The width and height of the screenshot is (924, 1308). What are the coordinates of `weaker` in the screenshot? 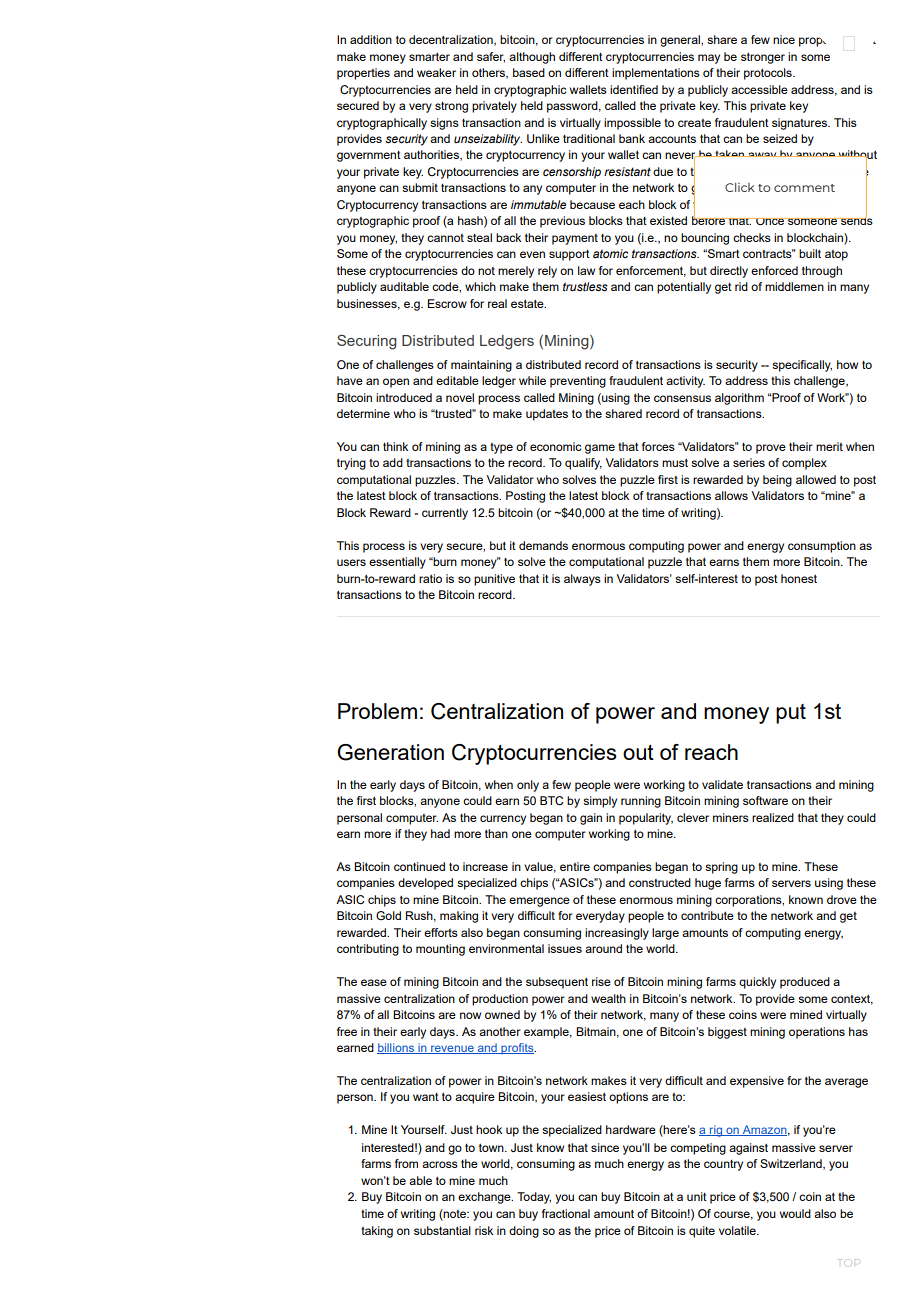 It's located at (436, 72).
